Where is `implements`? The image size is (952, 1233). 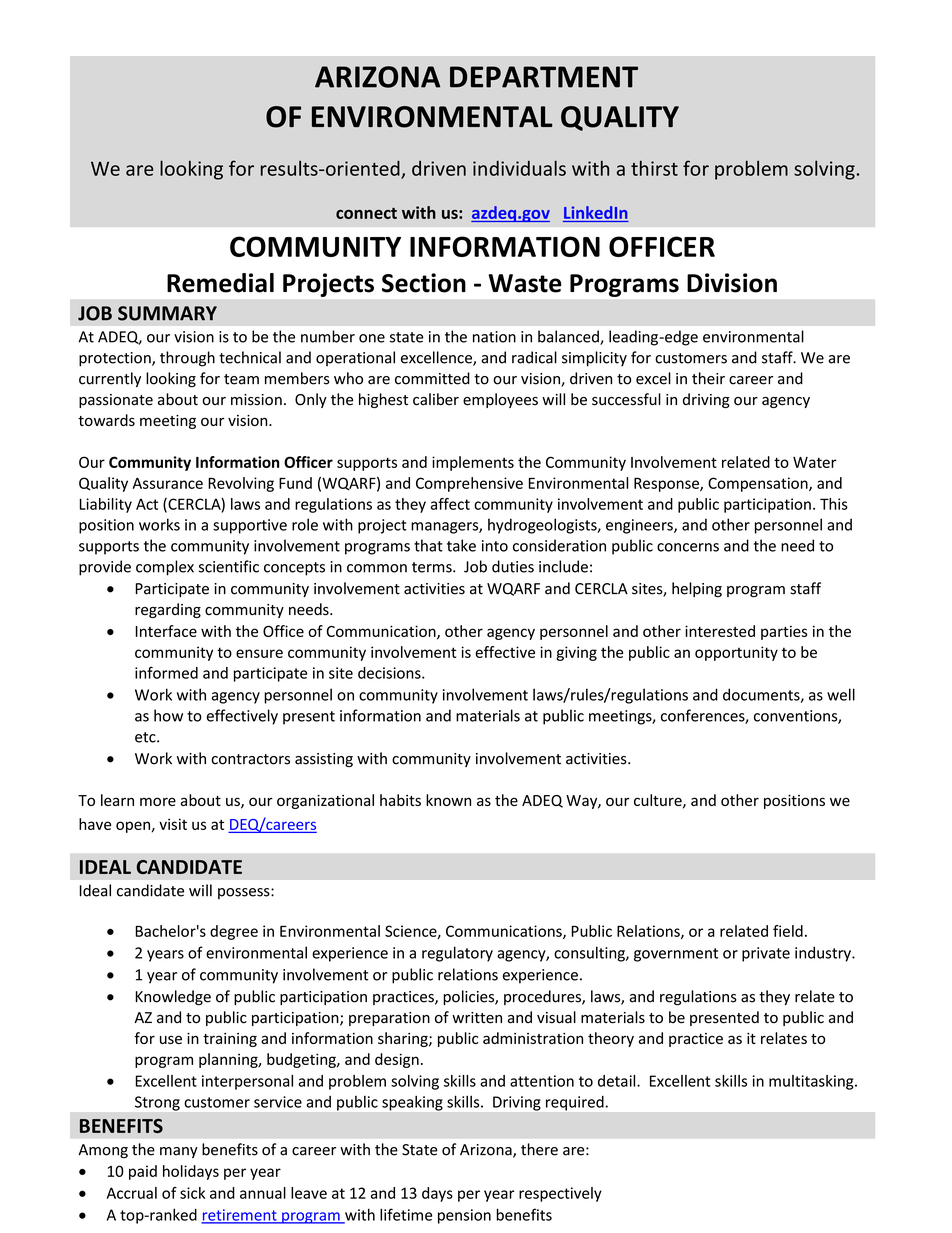 implements is located at coordinates (473, 463).
